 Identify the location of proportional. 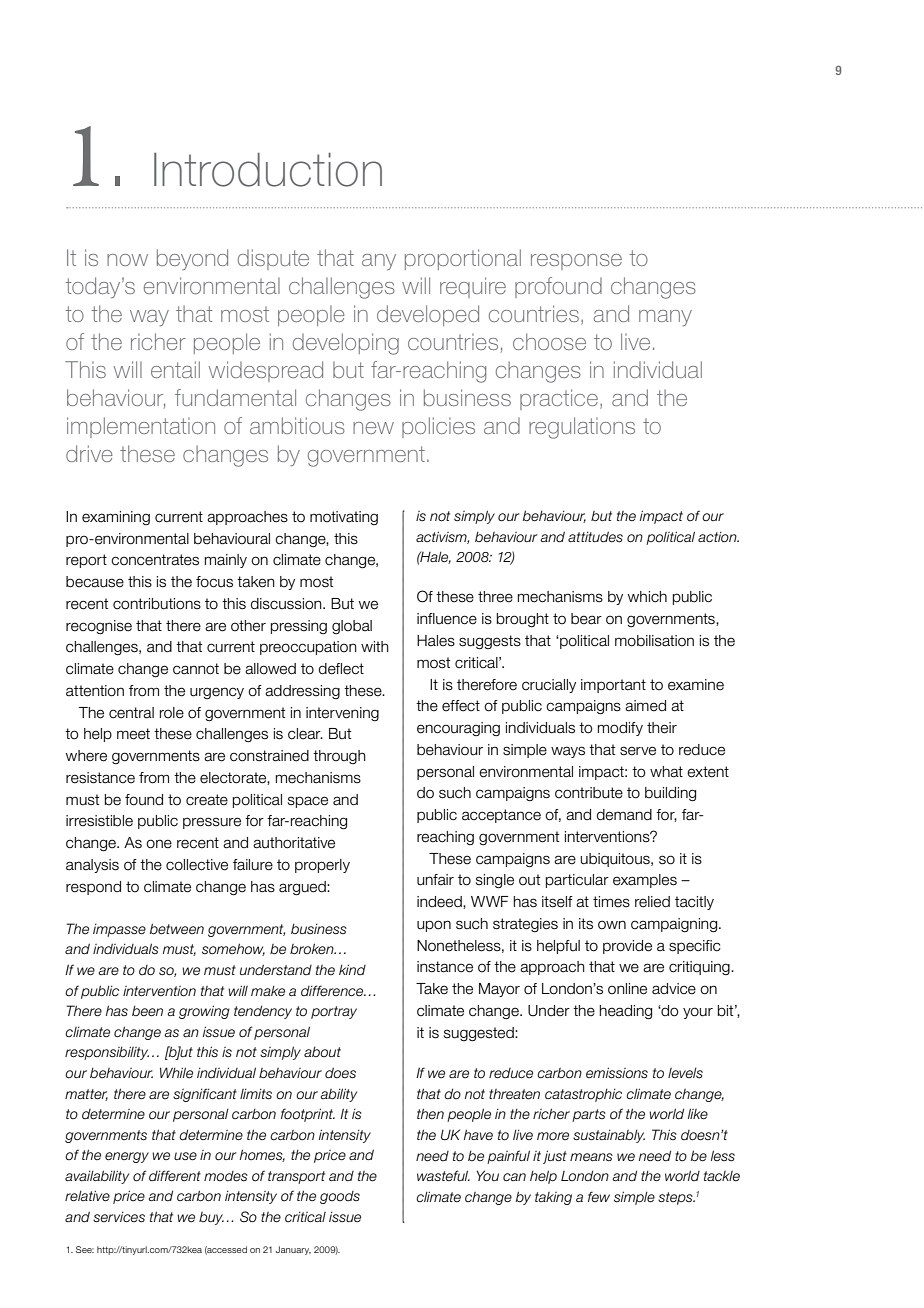
(463, 259).
